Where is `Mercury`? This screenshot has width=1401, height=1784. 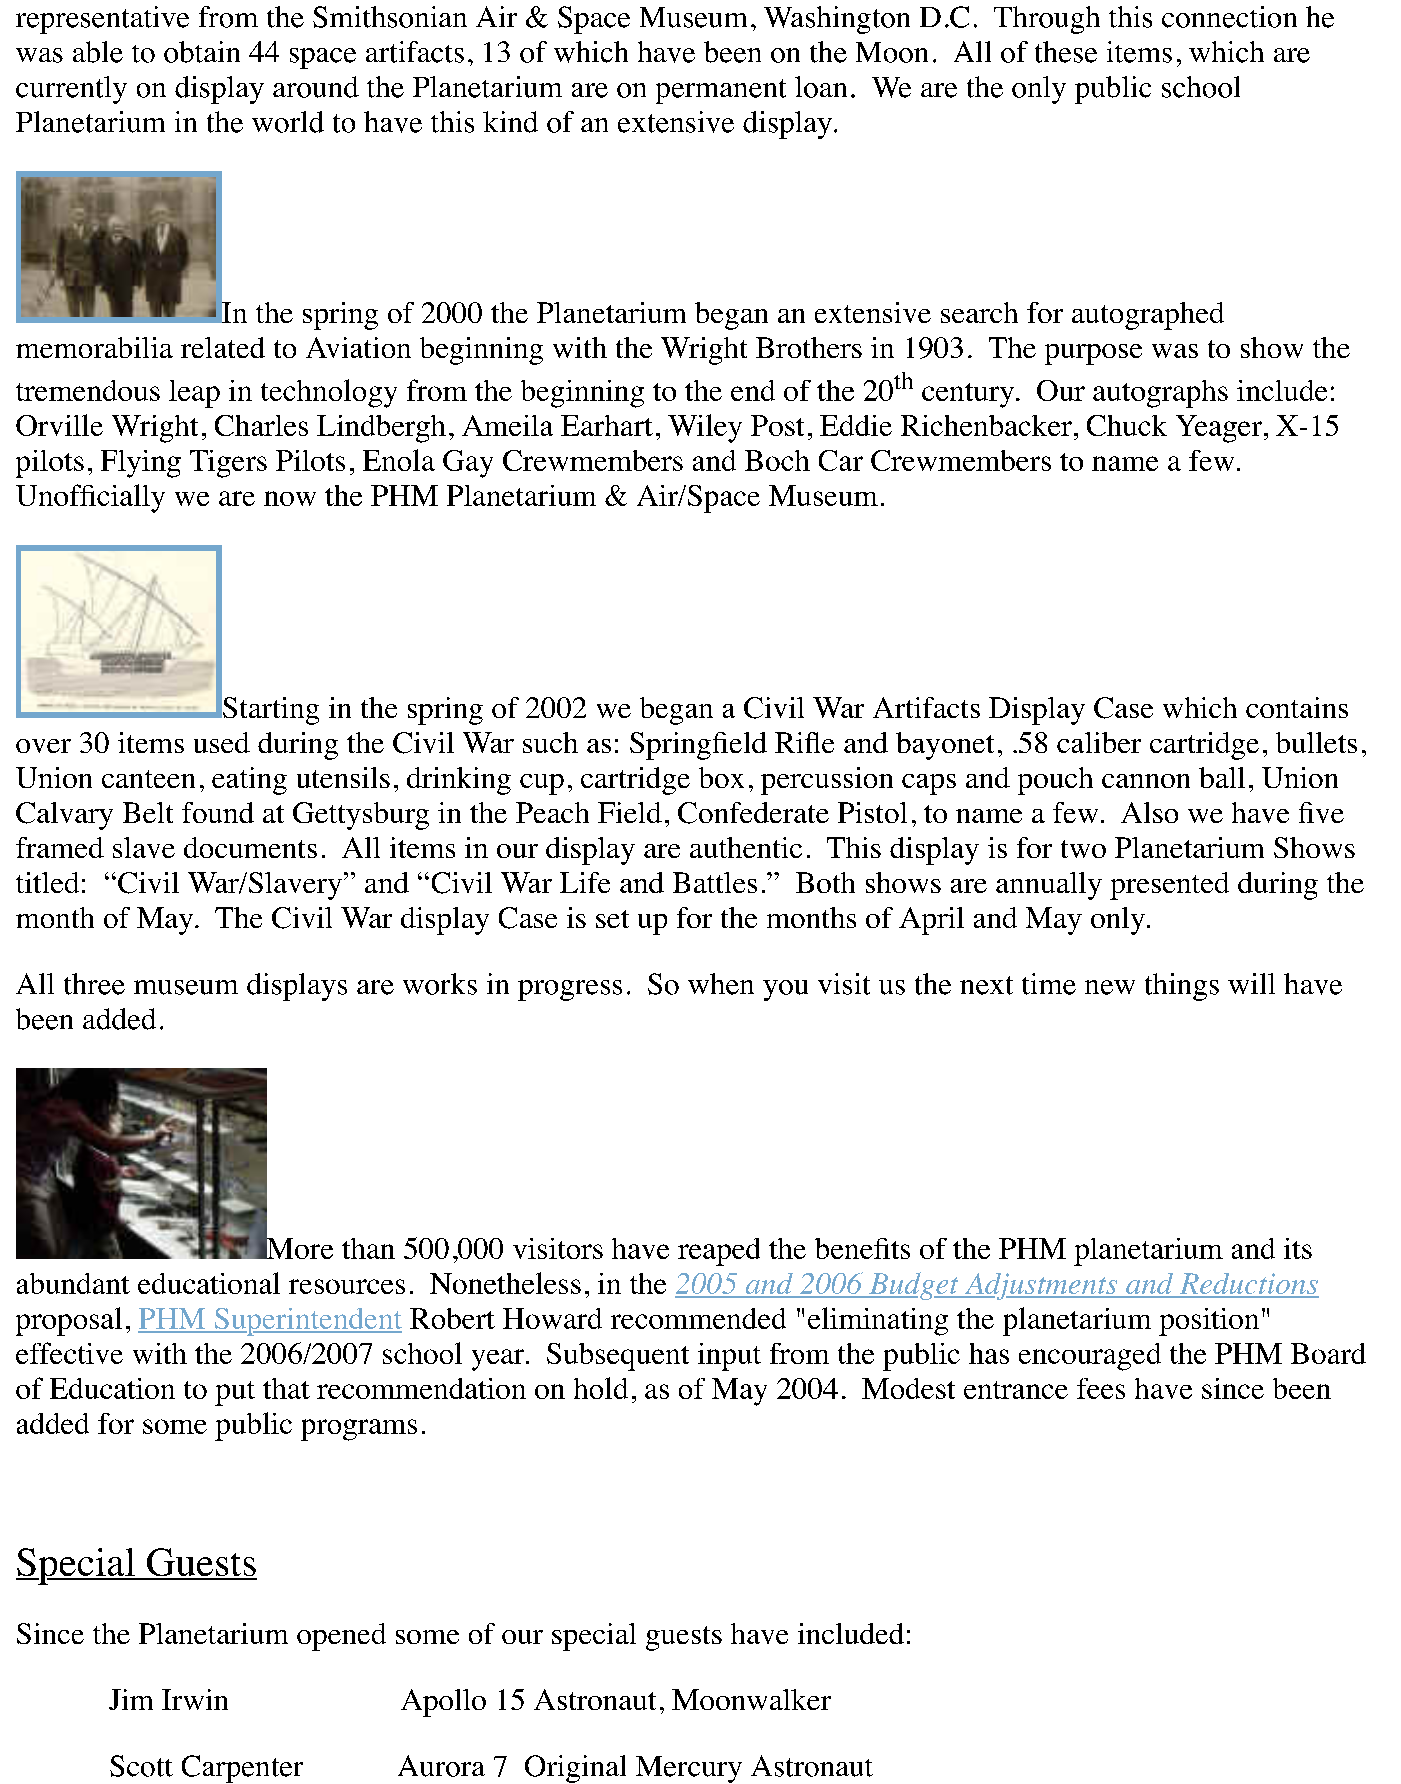
Mercury is located at coordinates (689, 1769).
